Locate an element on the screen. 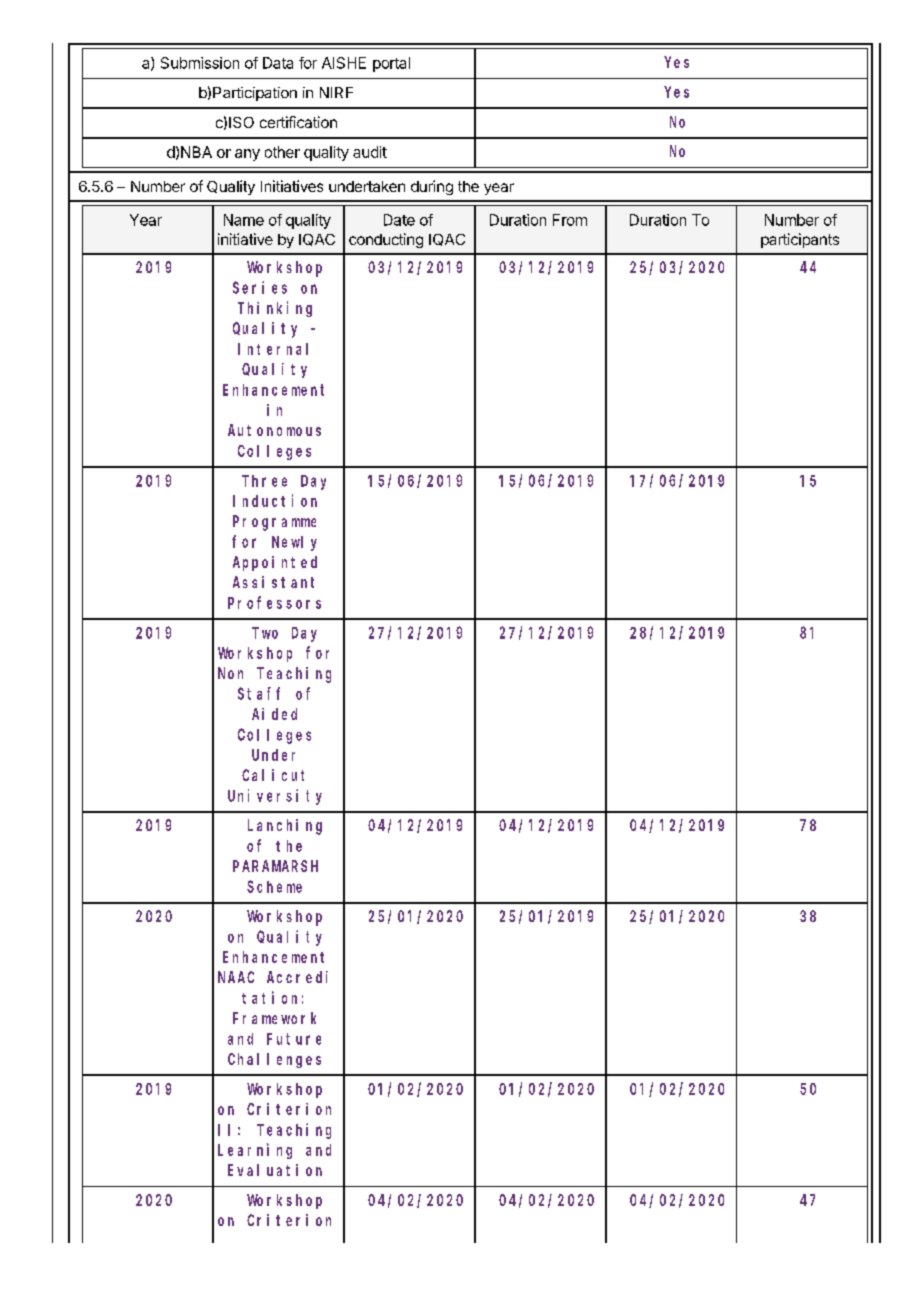  Newly is located at coordinates (294, 543).
